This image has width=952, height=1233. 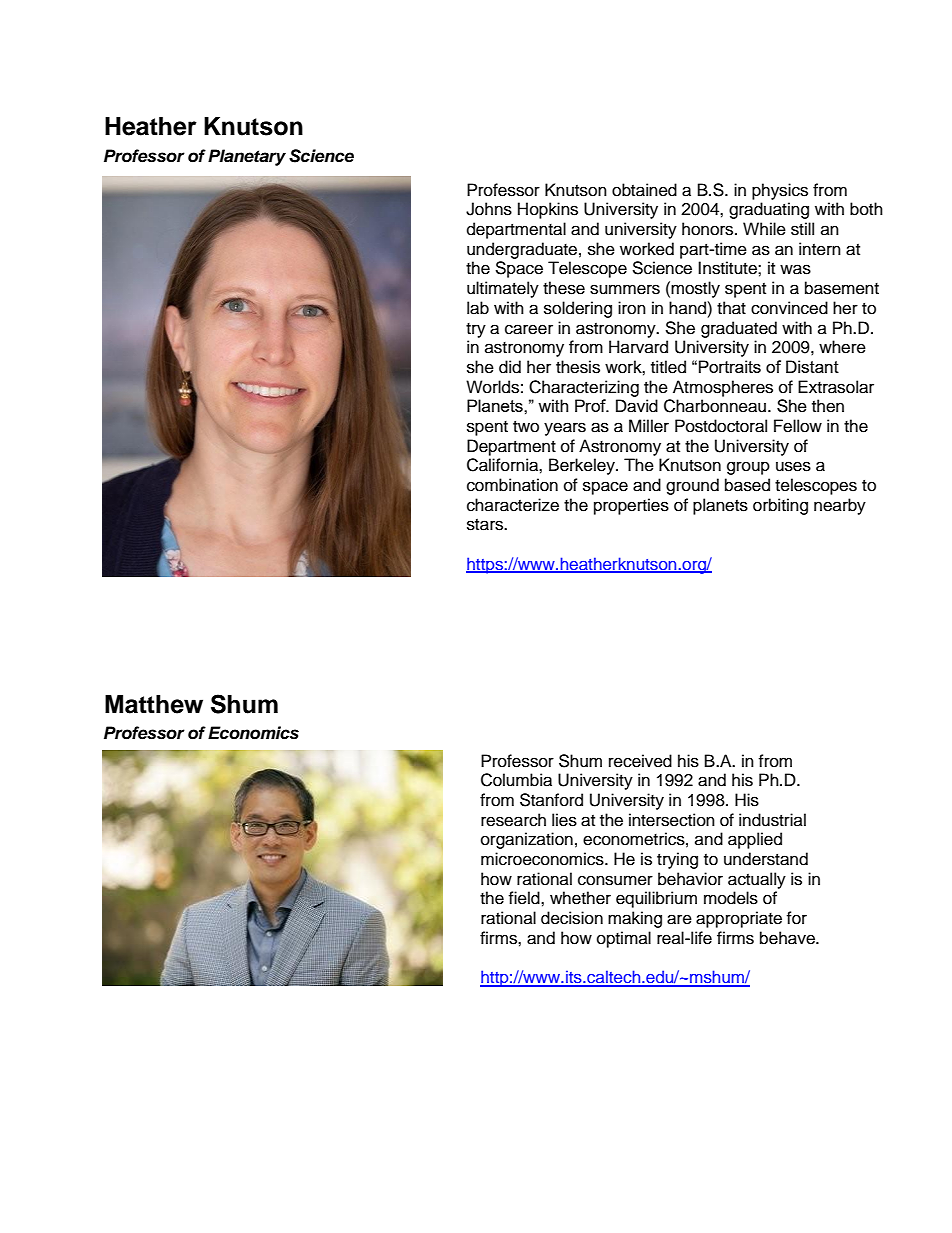 I want to click on years, so click(x=565, y=429).
